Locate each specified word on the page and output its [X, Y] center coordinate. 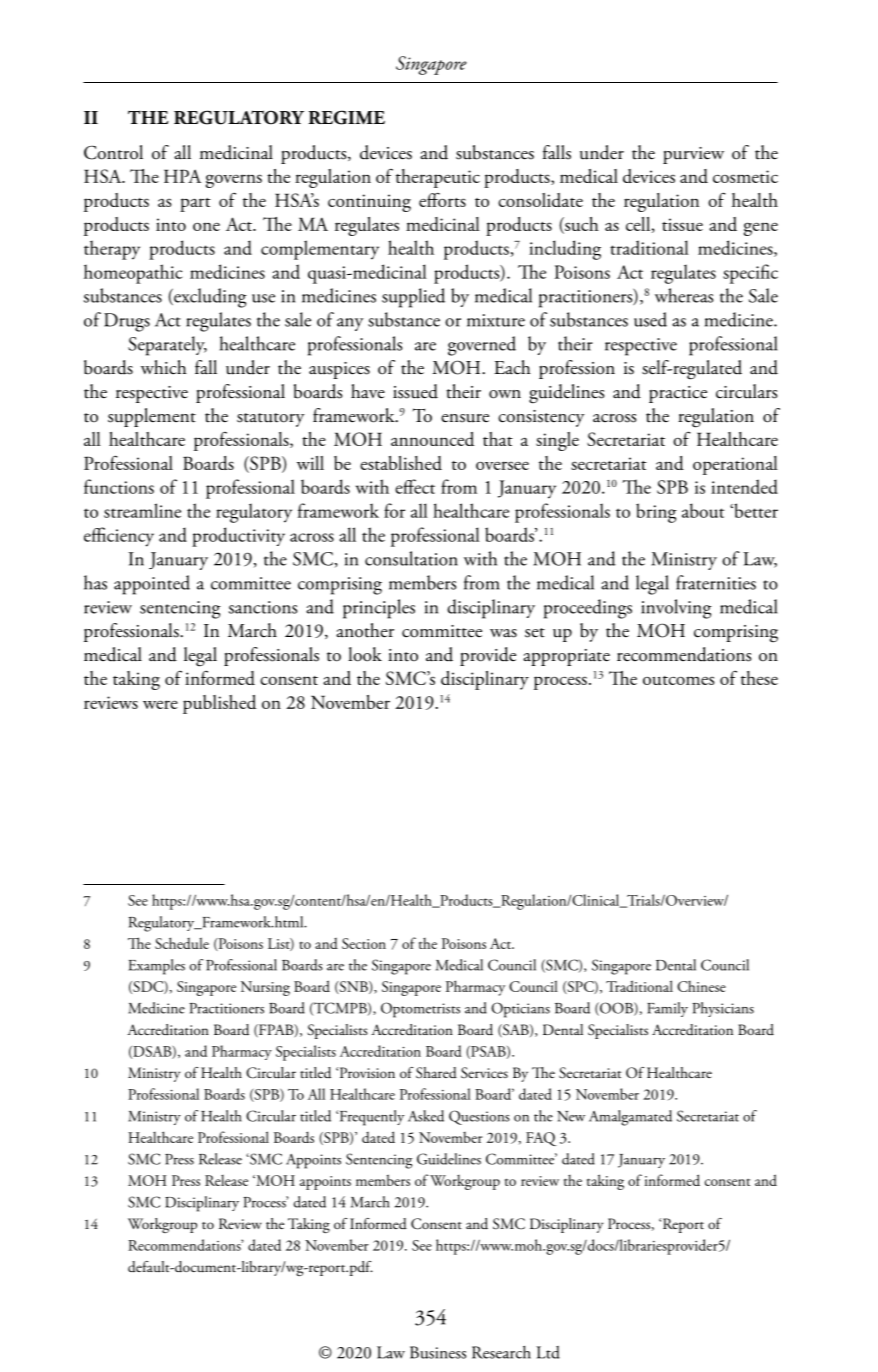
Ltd [548, 1352]
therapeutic [438, 178]
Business [438, 1352]
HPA [182, 176]
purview [693, 155]
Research [501, 1352]
